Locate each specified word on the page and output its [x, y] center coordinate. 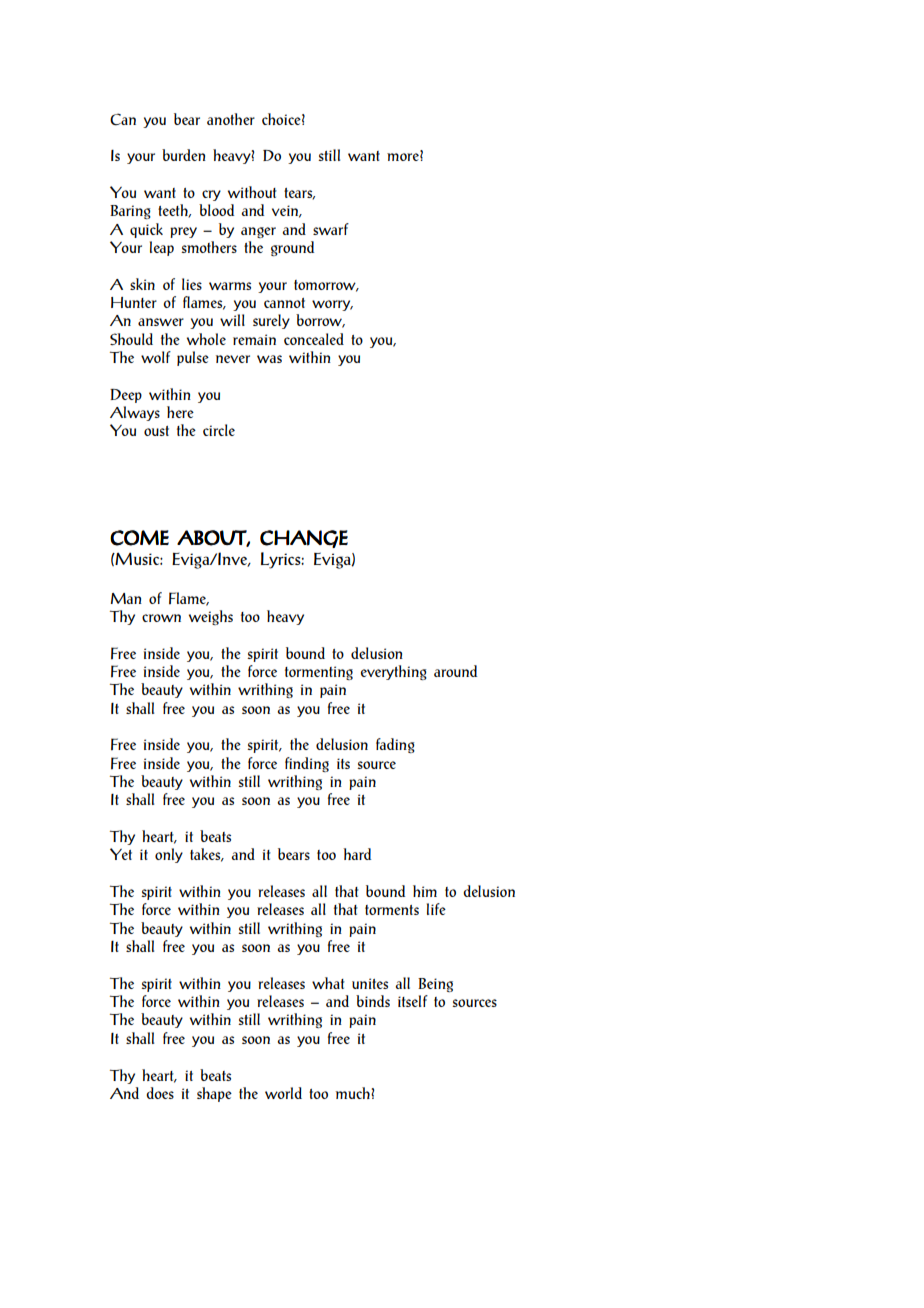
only [169, 855]
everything [394, 672]
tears [299, 194]
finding [307, 764]
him [425, 891]
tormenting [319, 673]
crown [161, 618]
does [160, 1093]
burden [184, 155]
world [283, 1093]
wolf [156, 357]
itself [413, 1001]
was [269, 359]
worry [332, 305]
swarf [331, 229]
